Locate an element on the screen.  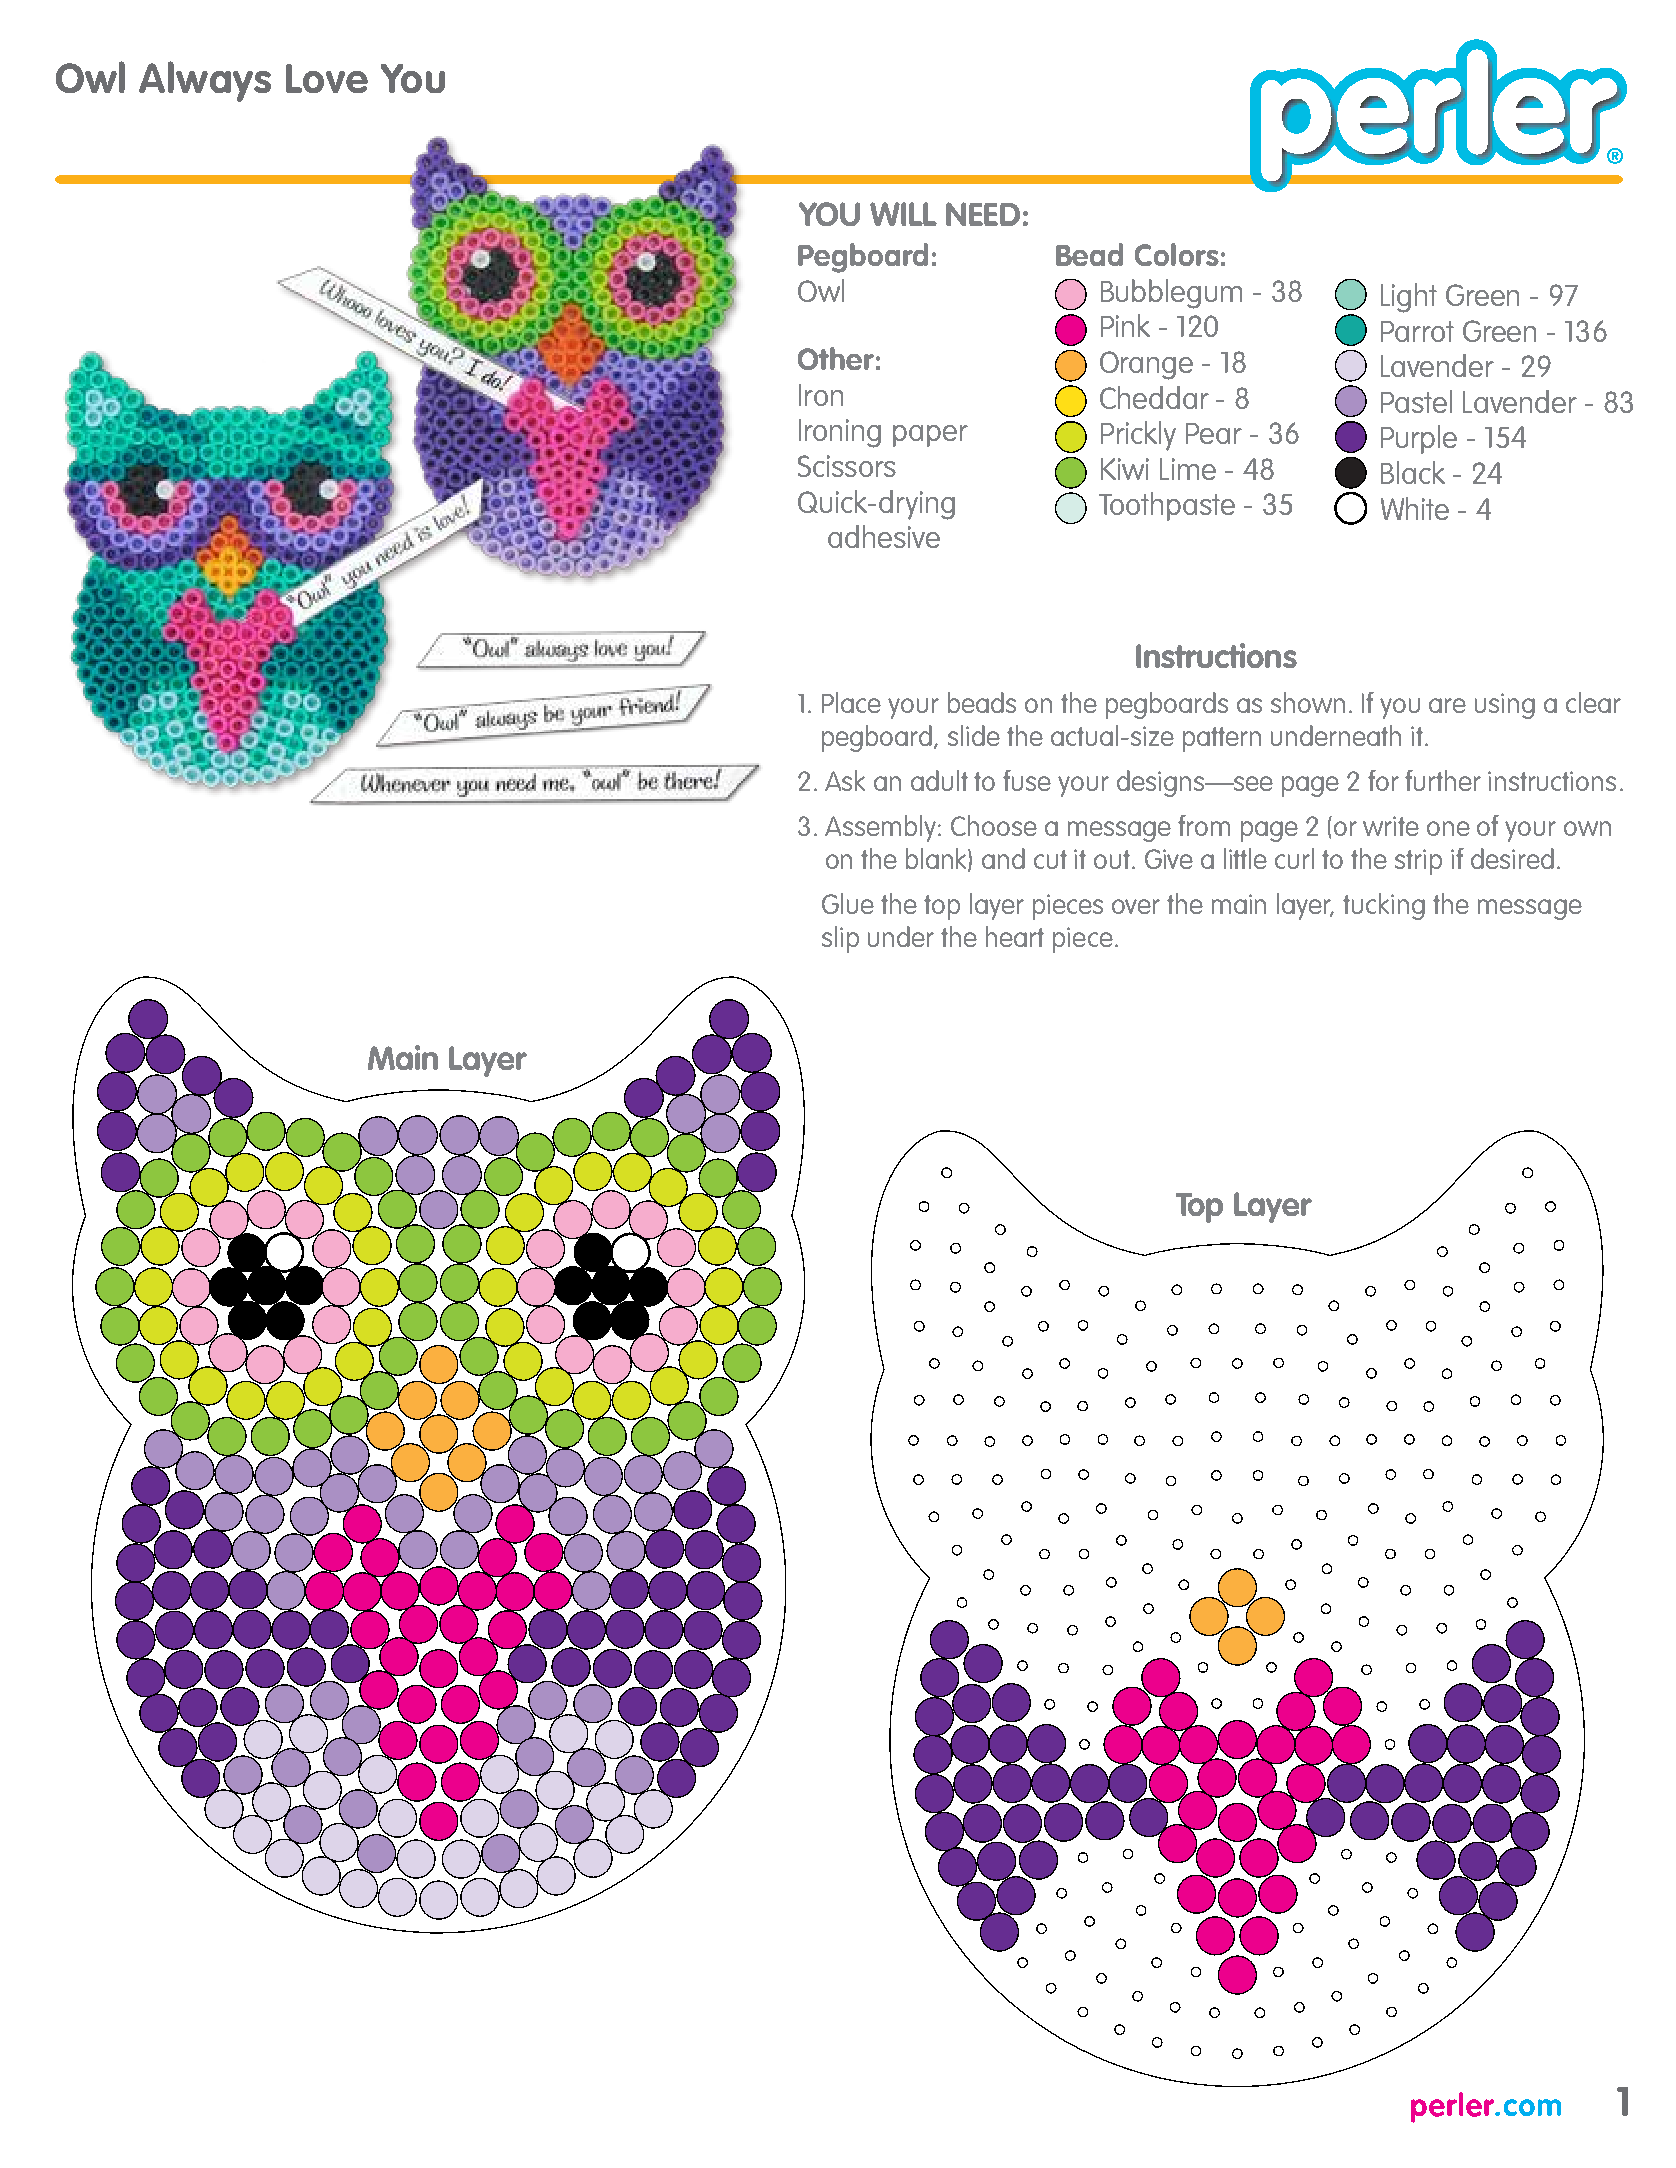
Other is located at coordinates (836, 358).
